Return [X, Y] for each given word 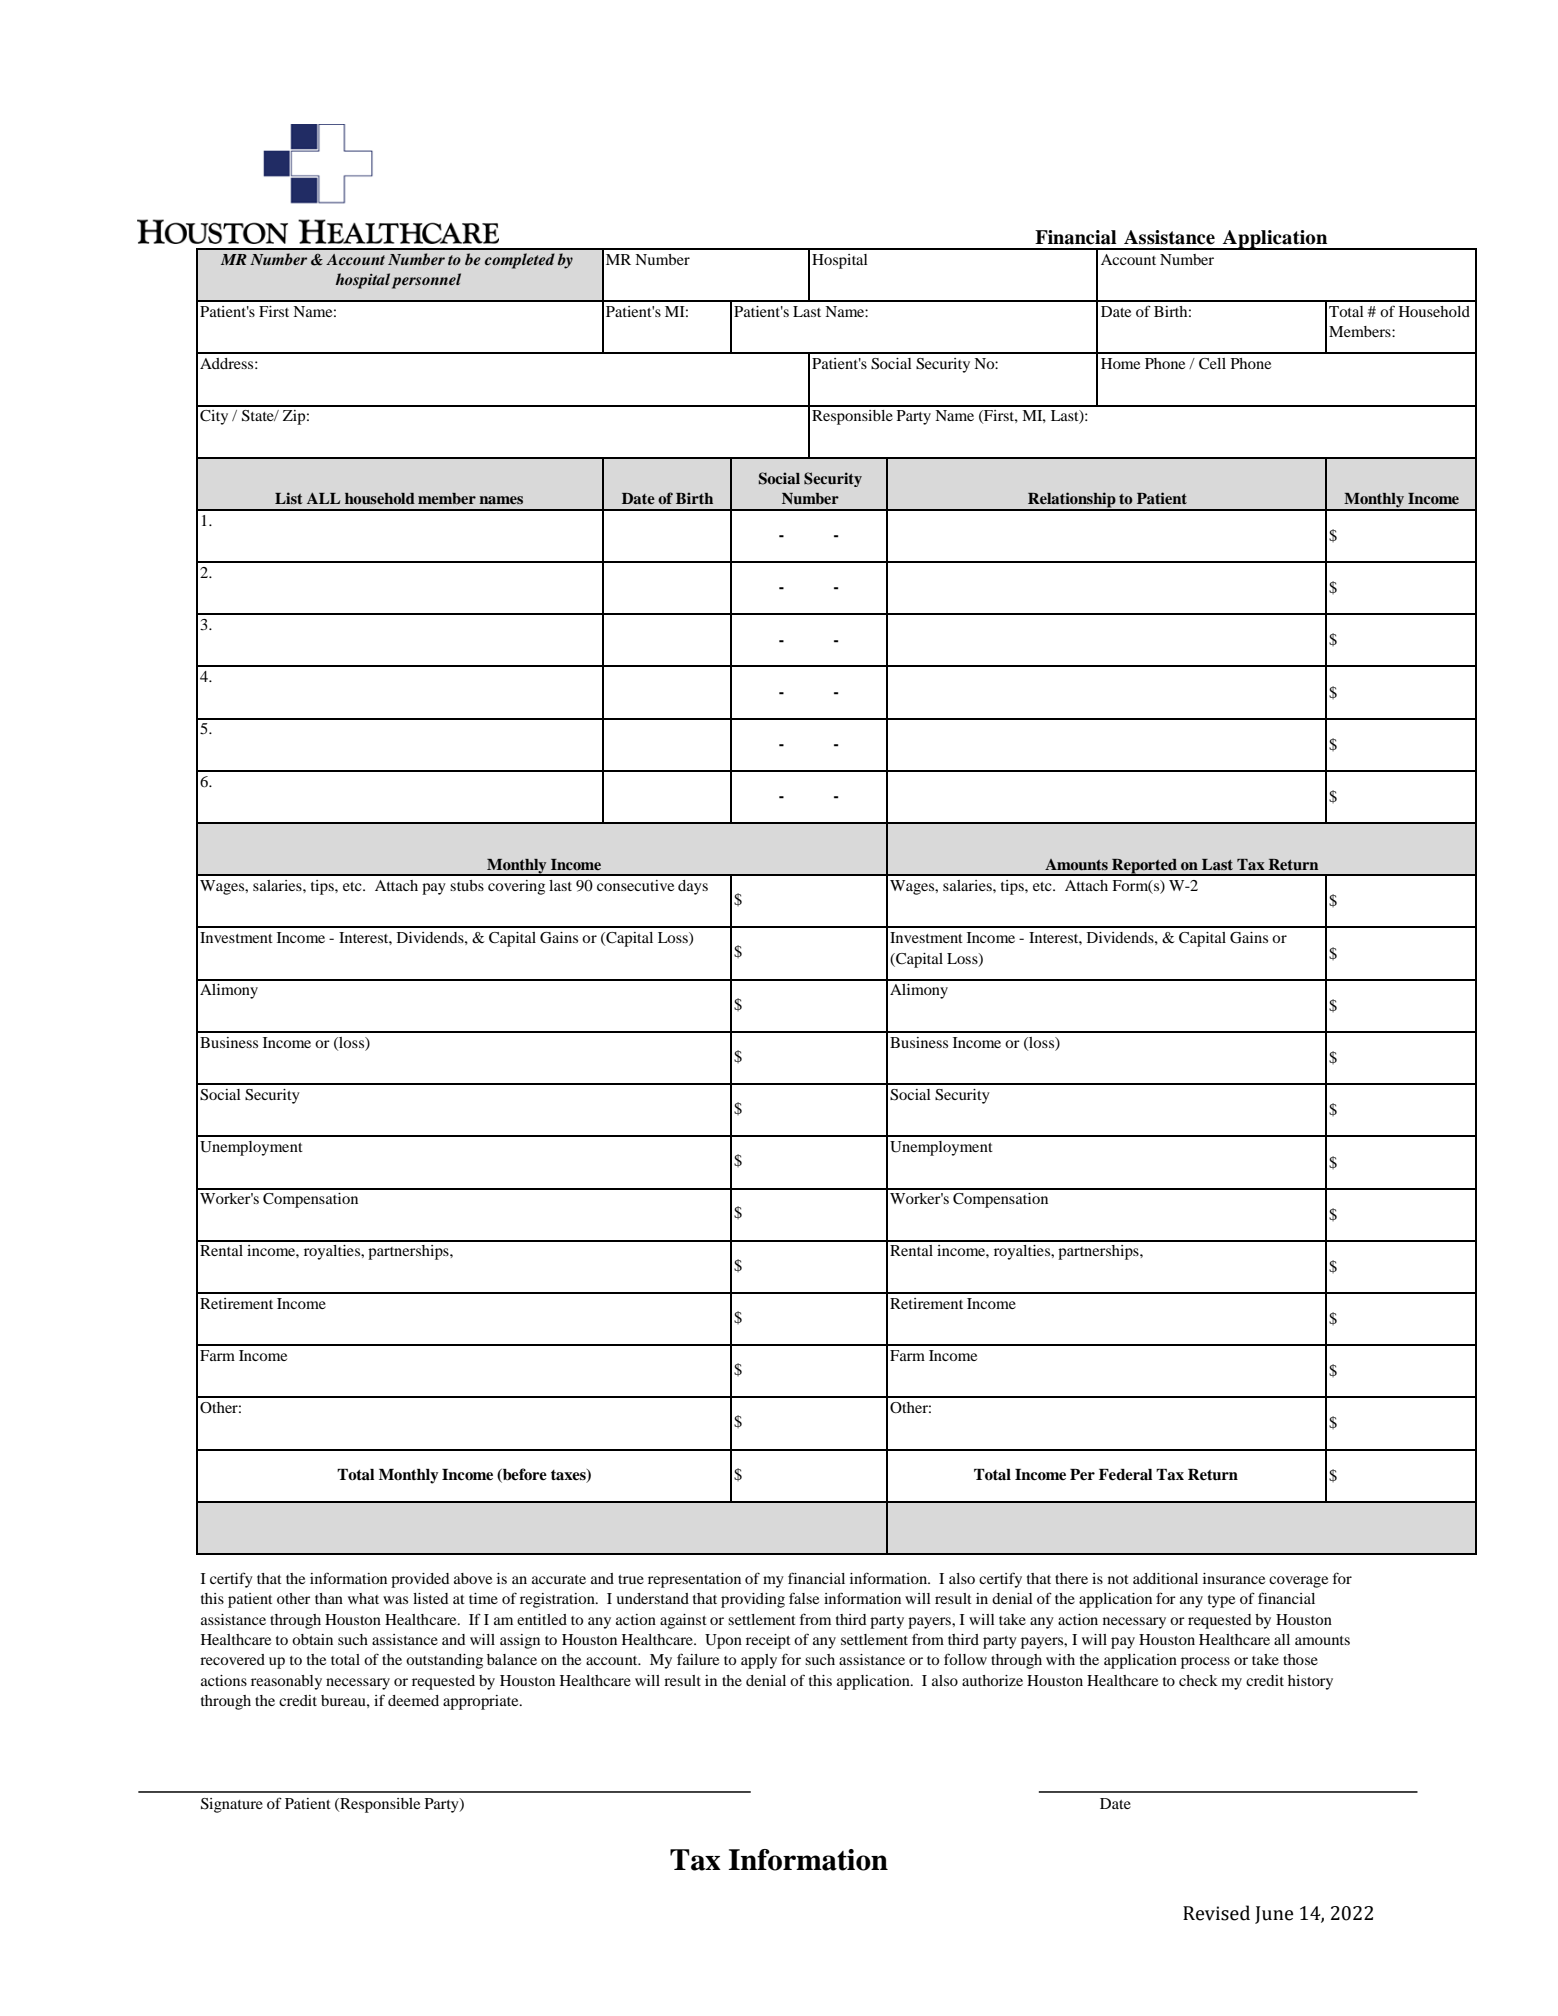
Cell [1212, 364]
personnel [426, 281]
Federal [1125, 1475]
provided [420, 1580]
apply [759, 1661]
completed [520, 261]
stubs [467, 885]
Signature [232, 1805]
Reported [1145, 867]
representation [694, 1580]
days [693, 887]
